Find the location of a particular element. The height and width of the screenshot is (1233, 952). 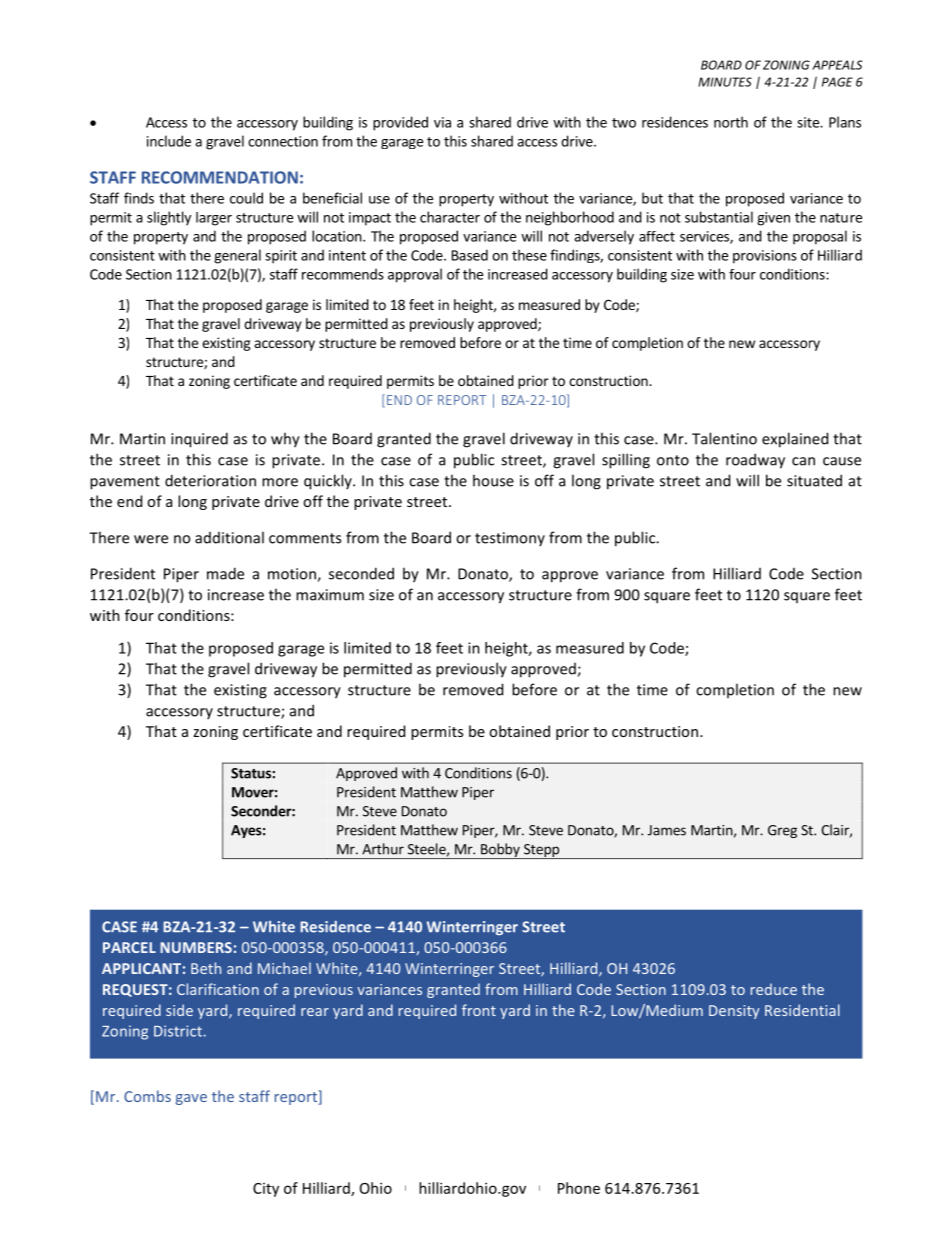

MINUTES is located at coordinates (725, 82).
